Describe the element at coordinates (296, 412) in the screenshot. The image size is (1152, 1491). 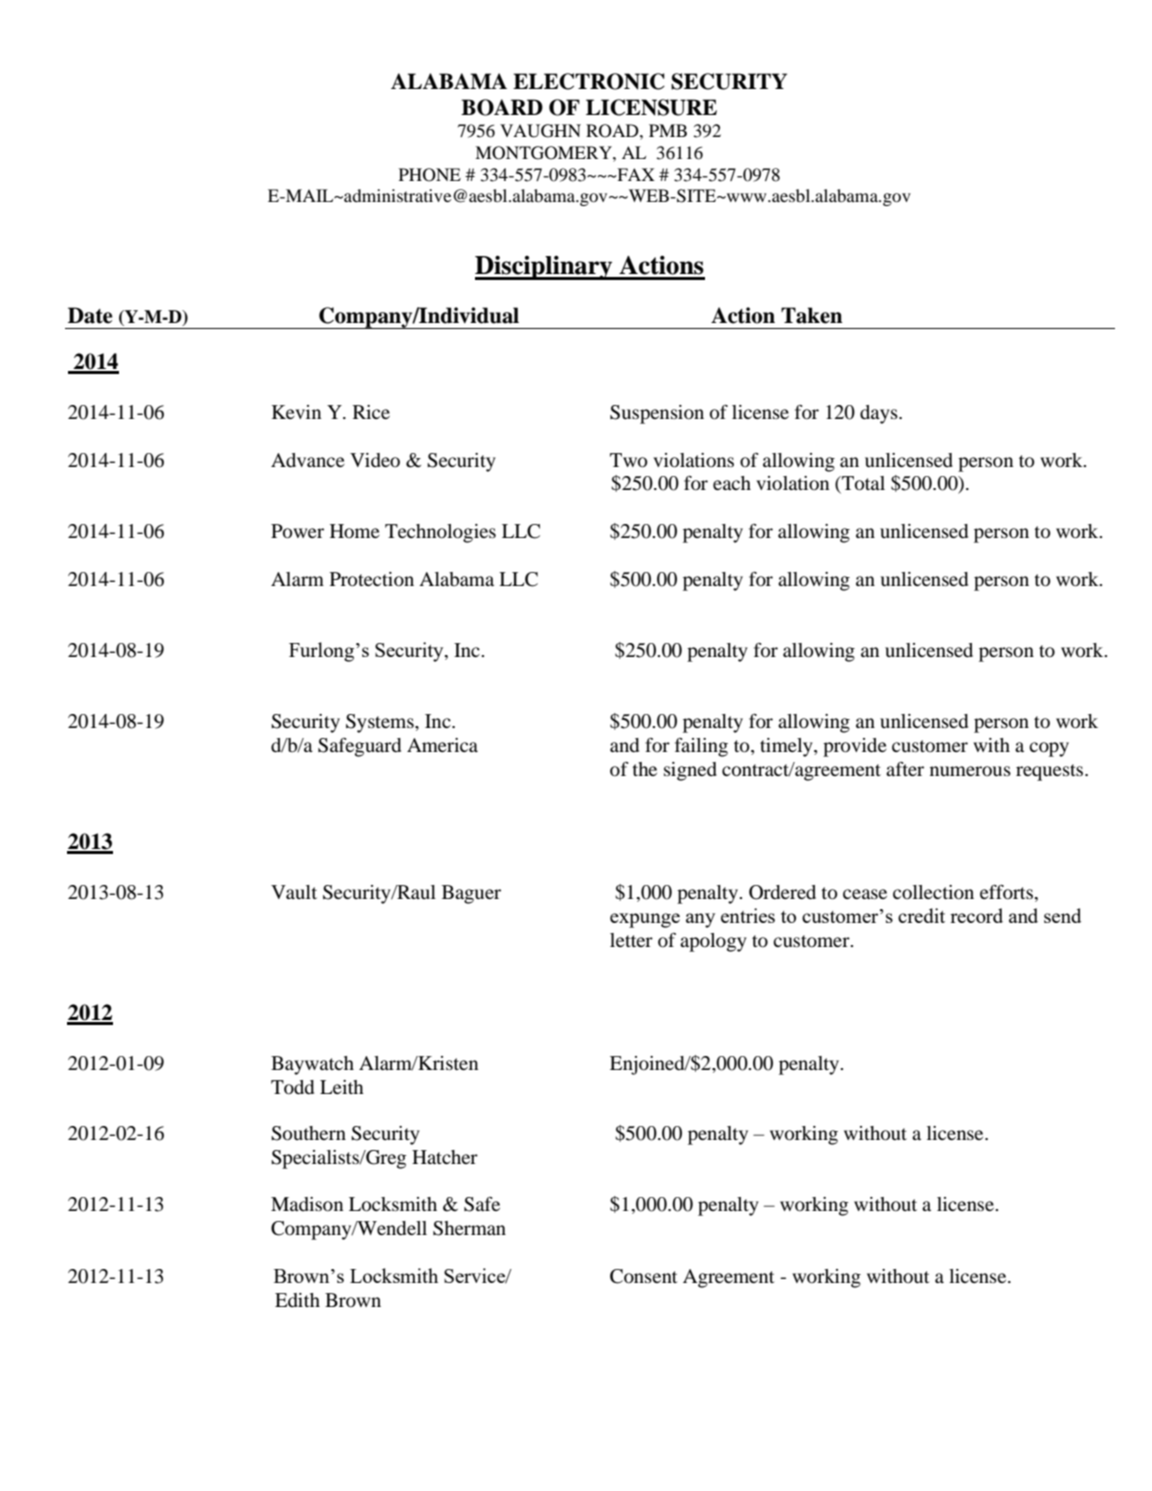
I see `Kevin` at that location.
